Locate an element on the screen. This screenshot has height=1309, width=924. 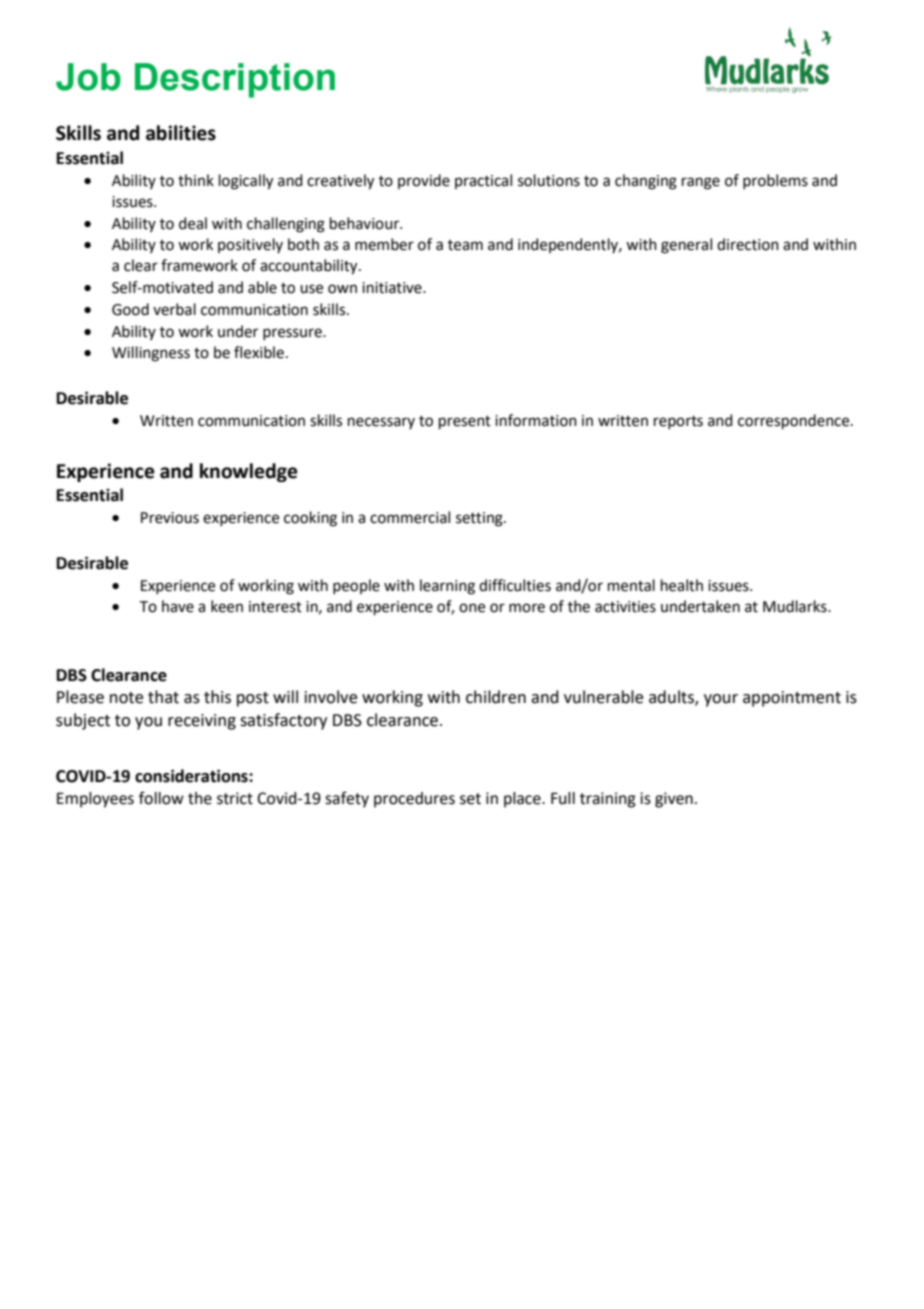
abilities is located at coordinates (181, 133).
